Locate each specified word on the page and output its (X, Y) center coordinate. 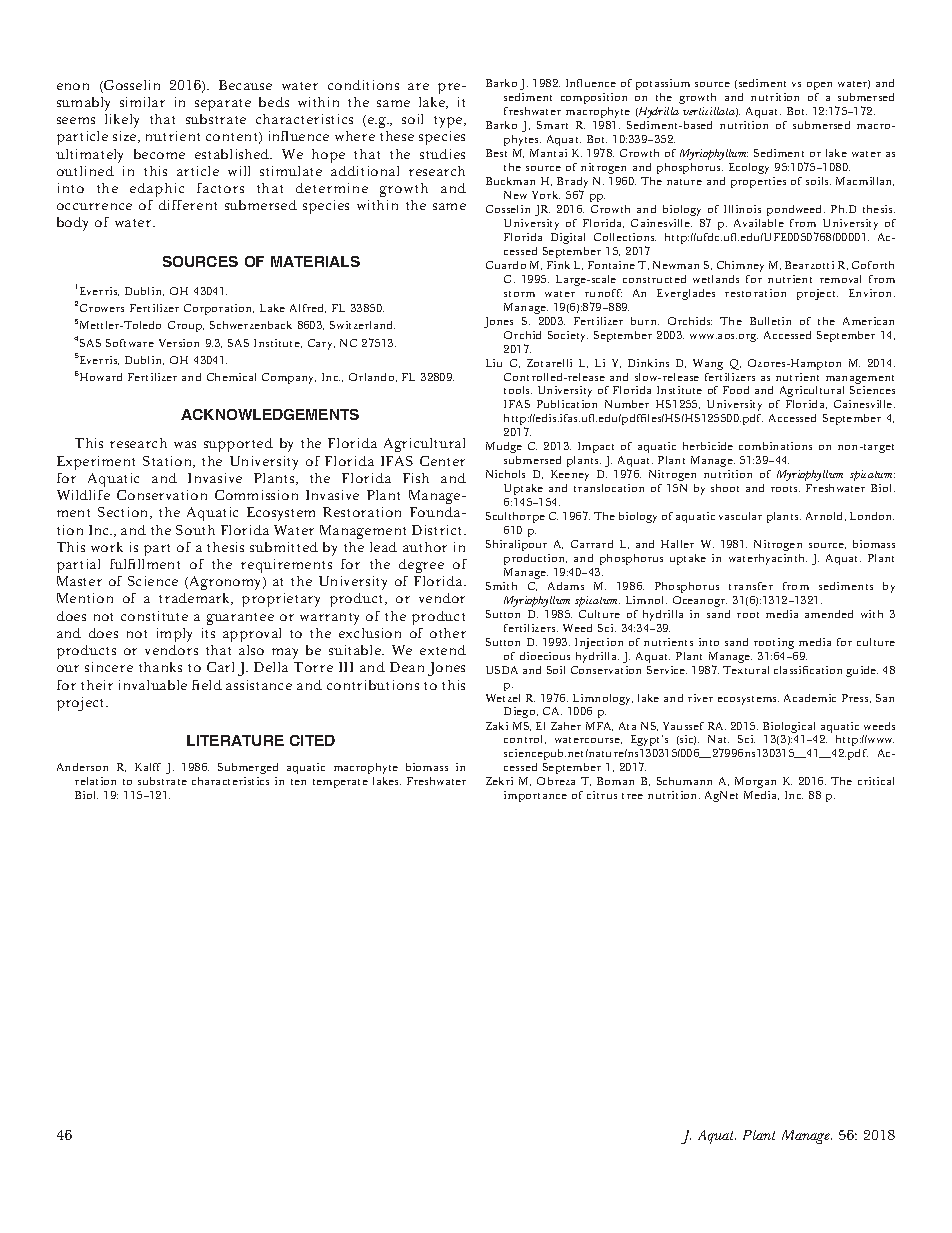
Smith (501, 586)
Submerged (248, 768)
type (449, 122)
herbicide (708, 446)
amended (829, 614)
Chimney (740, 266)
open (819, 88)
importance (535, 796)
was (185, 444)
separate (223, 105)
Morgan (755, 784)
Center (442, 461)
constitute (154, 616)
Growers (102, 308)
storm (519, 294)
